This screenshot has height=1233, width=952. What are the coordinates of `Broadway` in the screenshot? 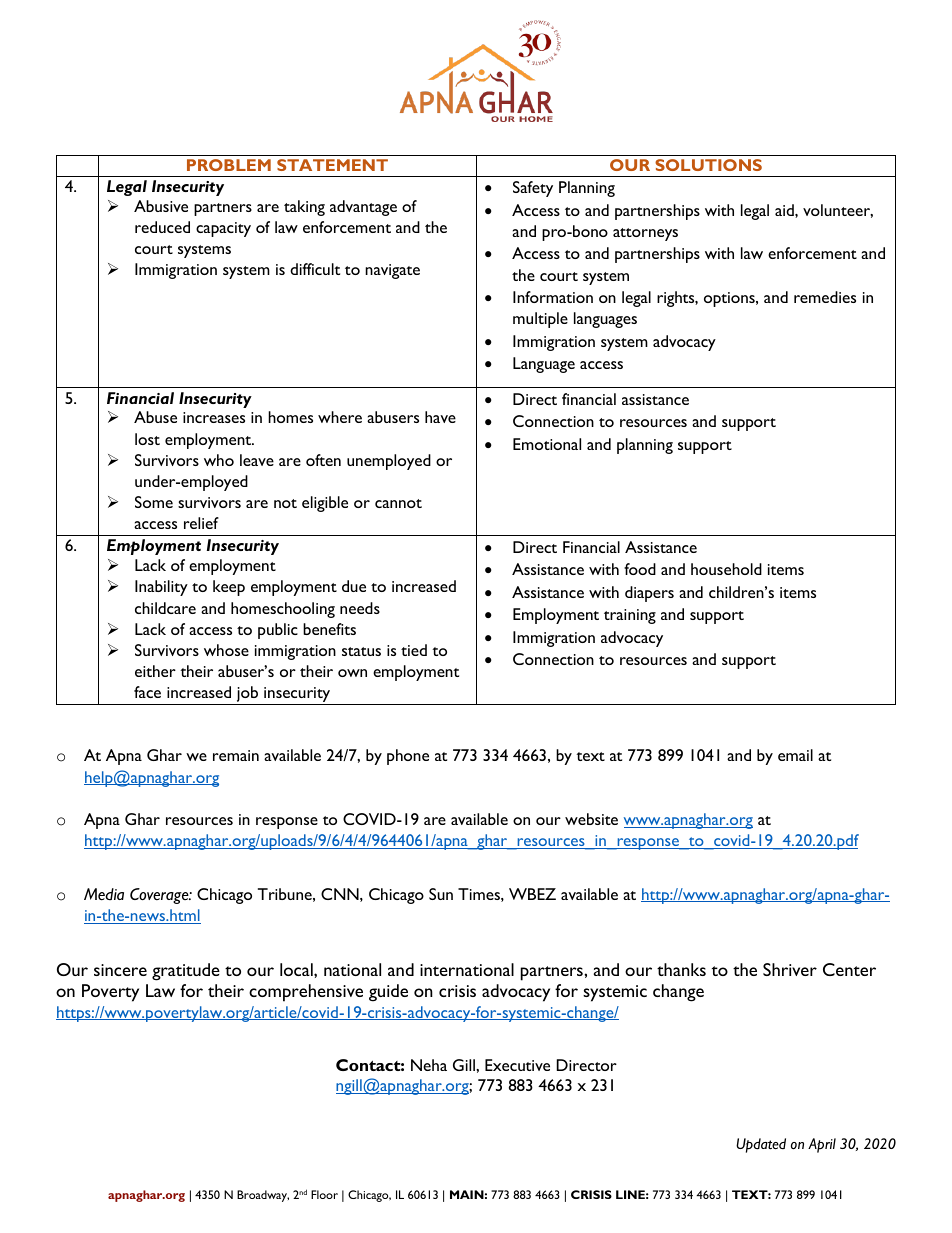 It's located at (263, 1196).
